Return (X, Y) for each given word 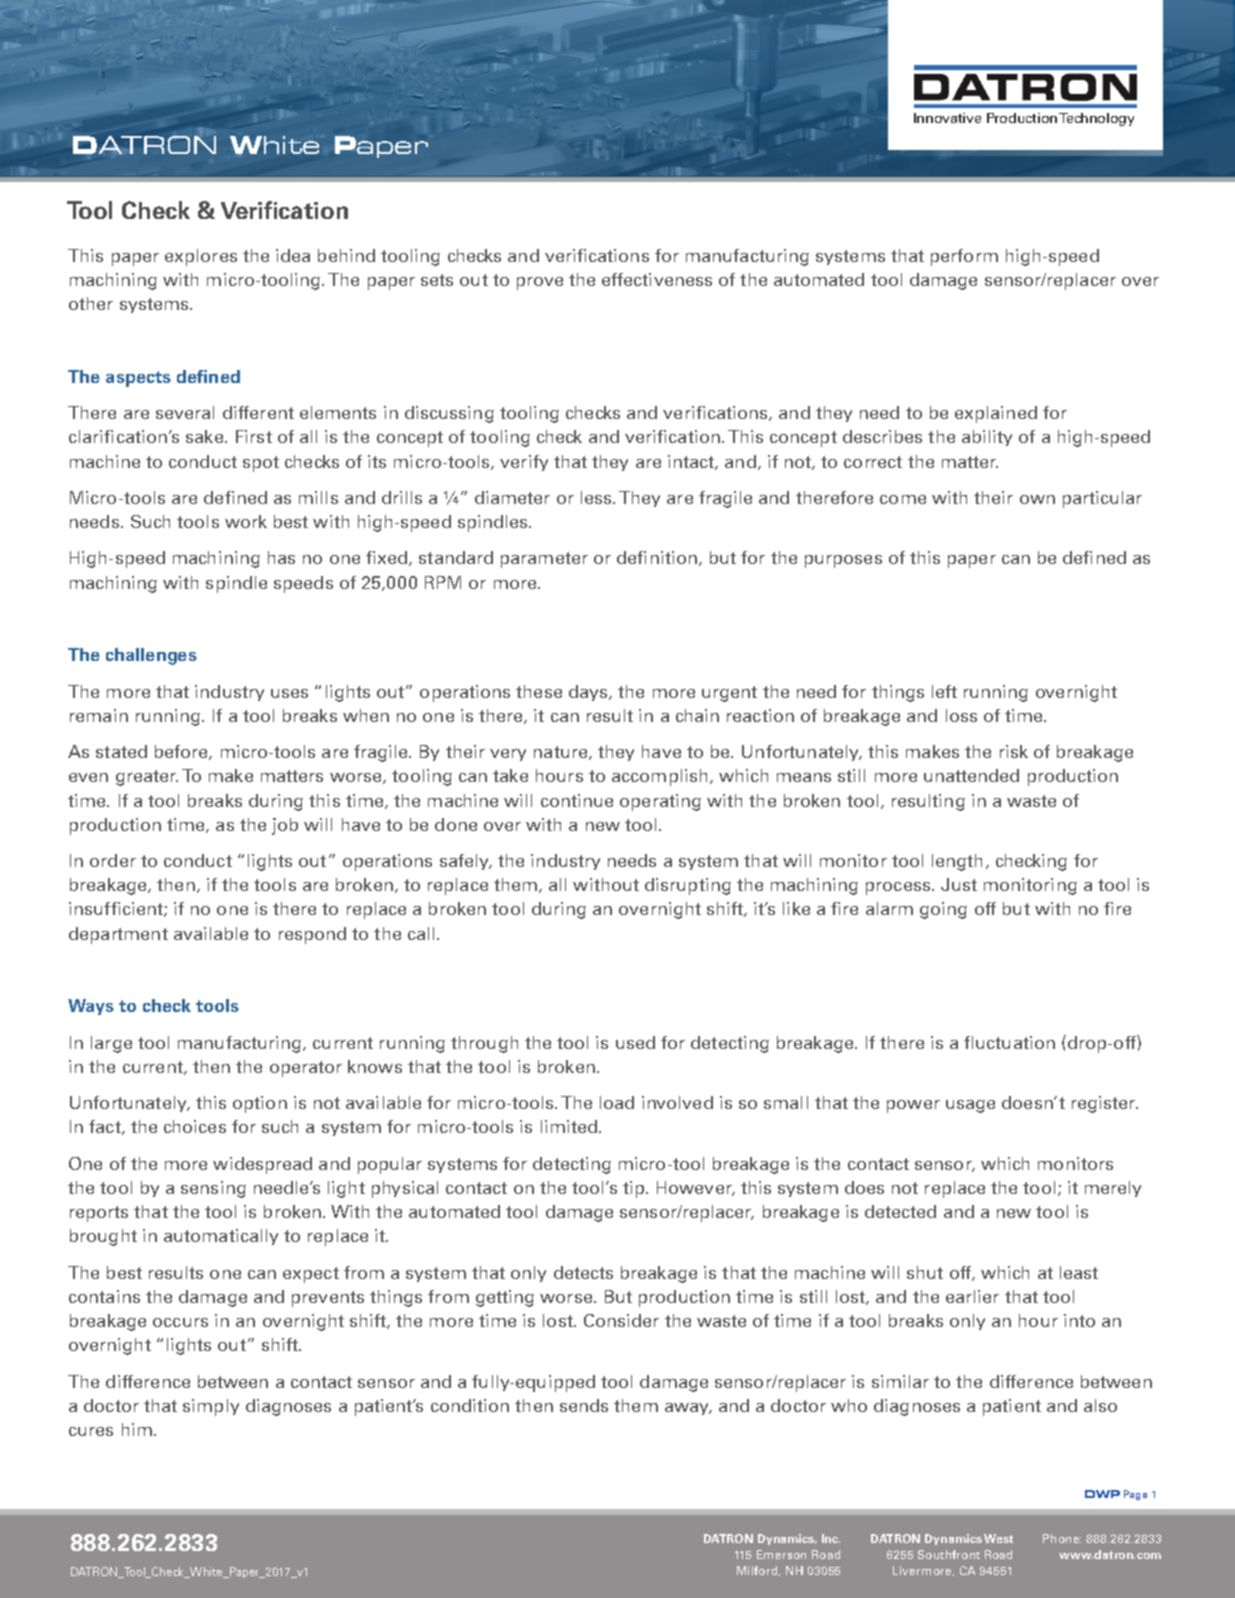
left (944, 691)
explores (201, 257)
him (137, 1429)
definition (657, 557)
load (617, 1102)
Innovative (947, 118)
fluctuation (1009, 1042)
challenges (151, 656)
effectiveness (657, 279)
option (260, 1104)
